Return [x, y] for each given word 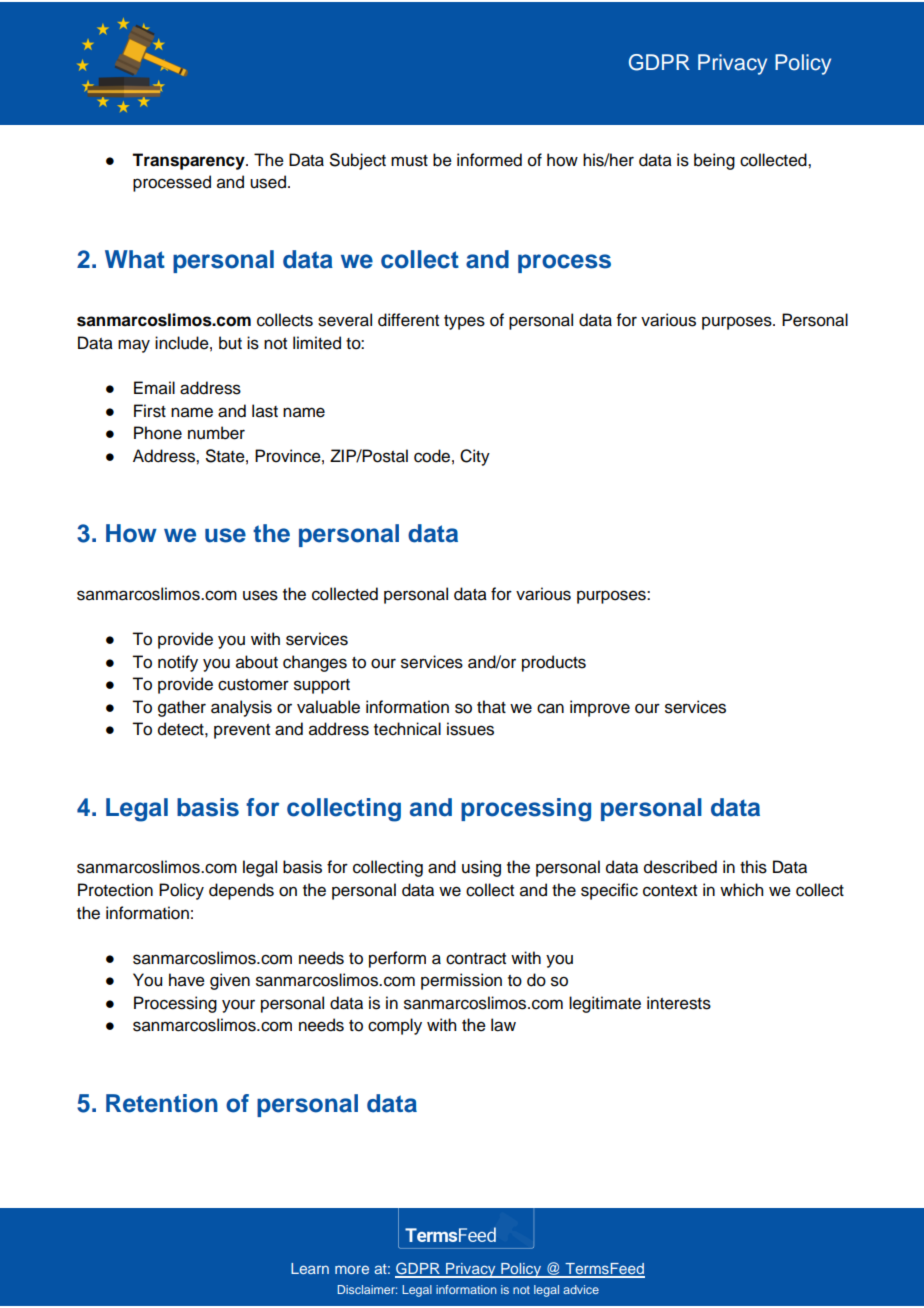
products [554, 663]
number [216, 433]
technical [407, 729]
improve [600, 708]
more [352, 1269]
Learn [310, 1268]
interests [679, 1003]
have [187, 980]
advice [581, 1289]
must [409, 161]
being [714, 161]
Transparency [189, 161]
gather [182, 708]
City [475, 457]
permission [461, 981]
